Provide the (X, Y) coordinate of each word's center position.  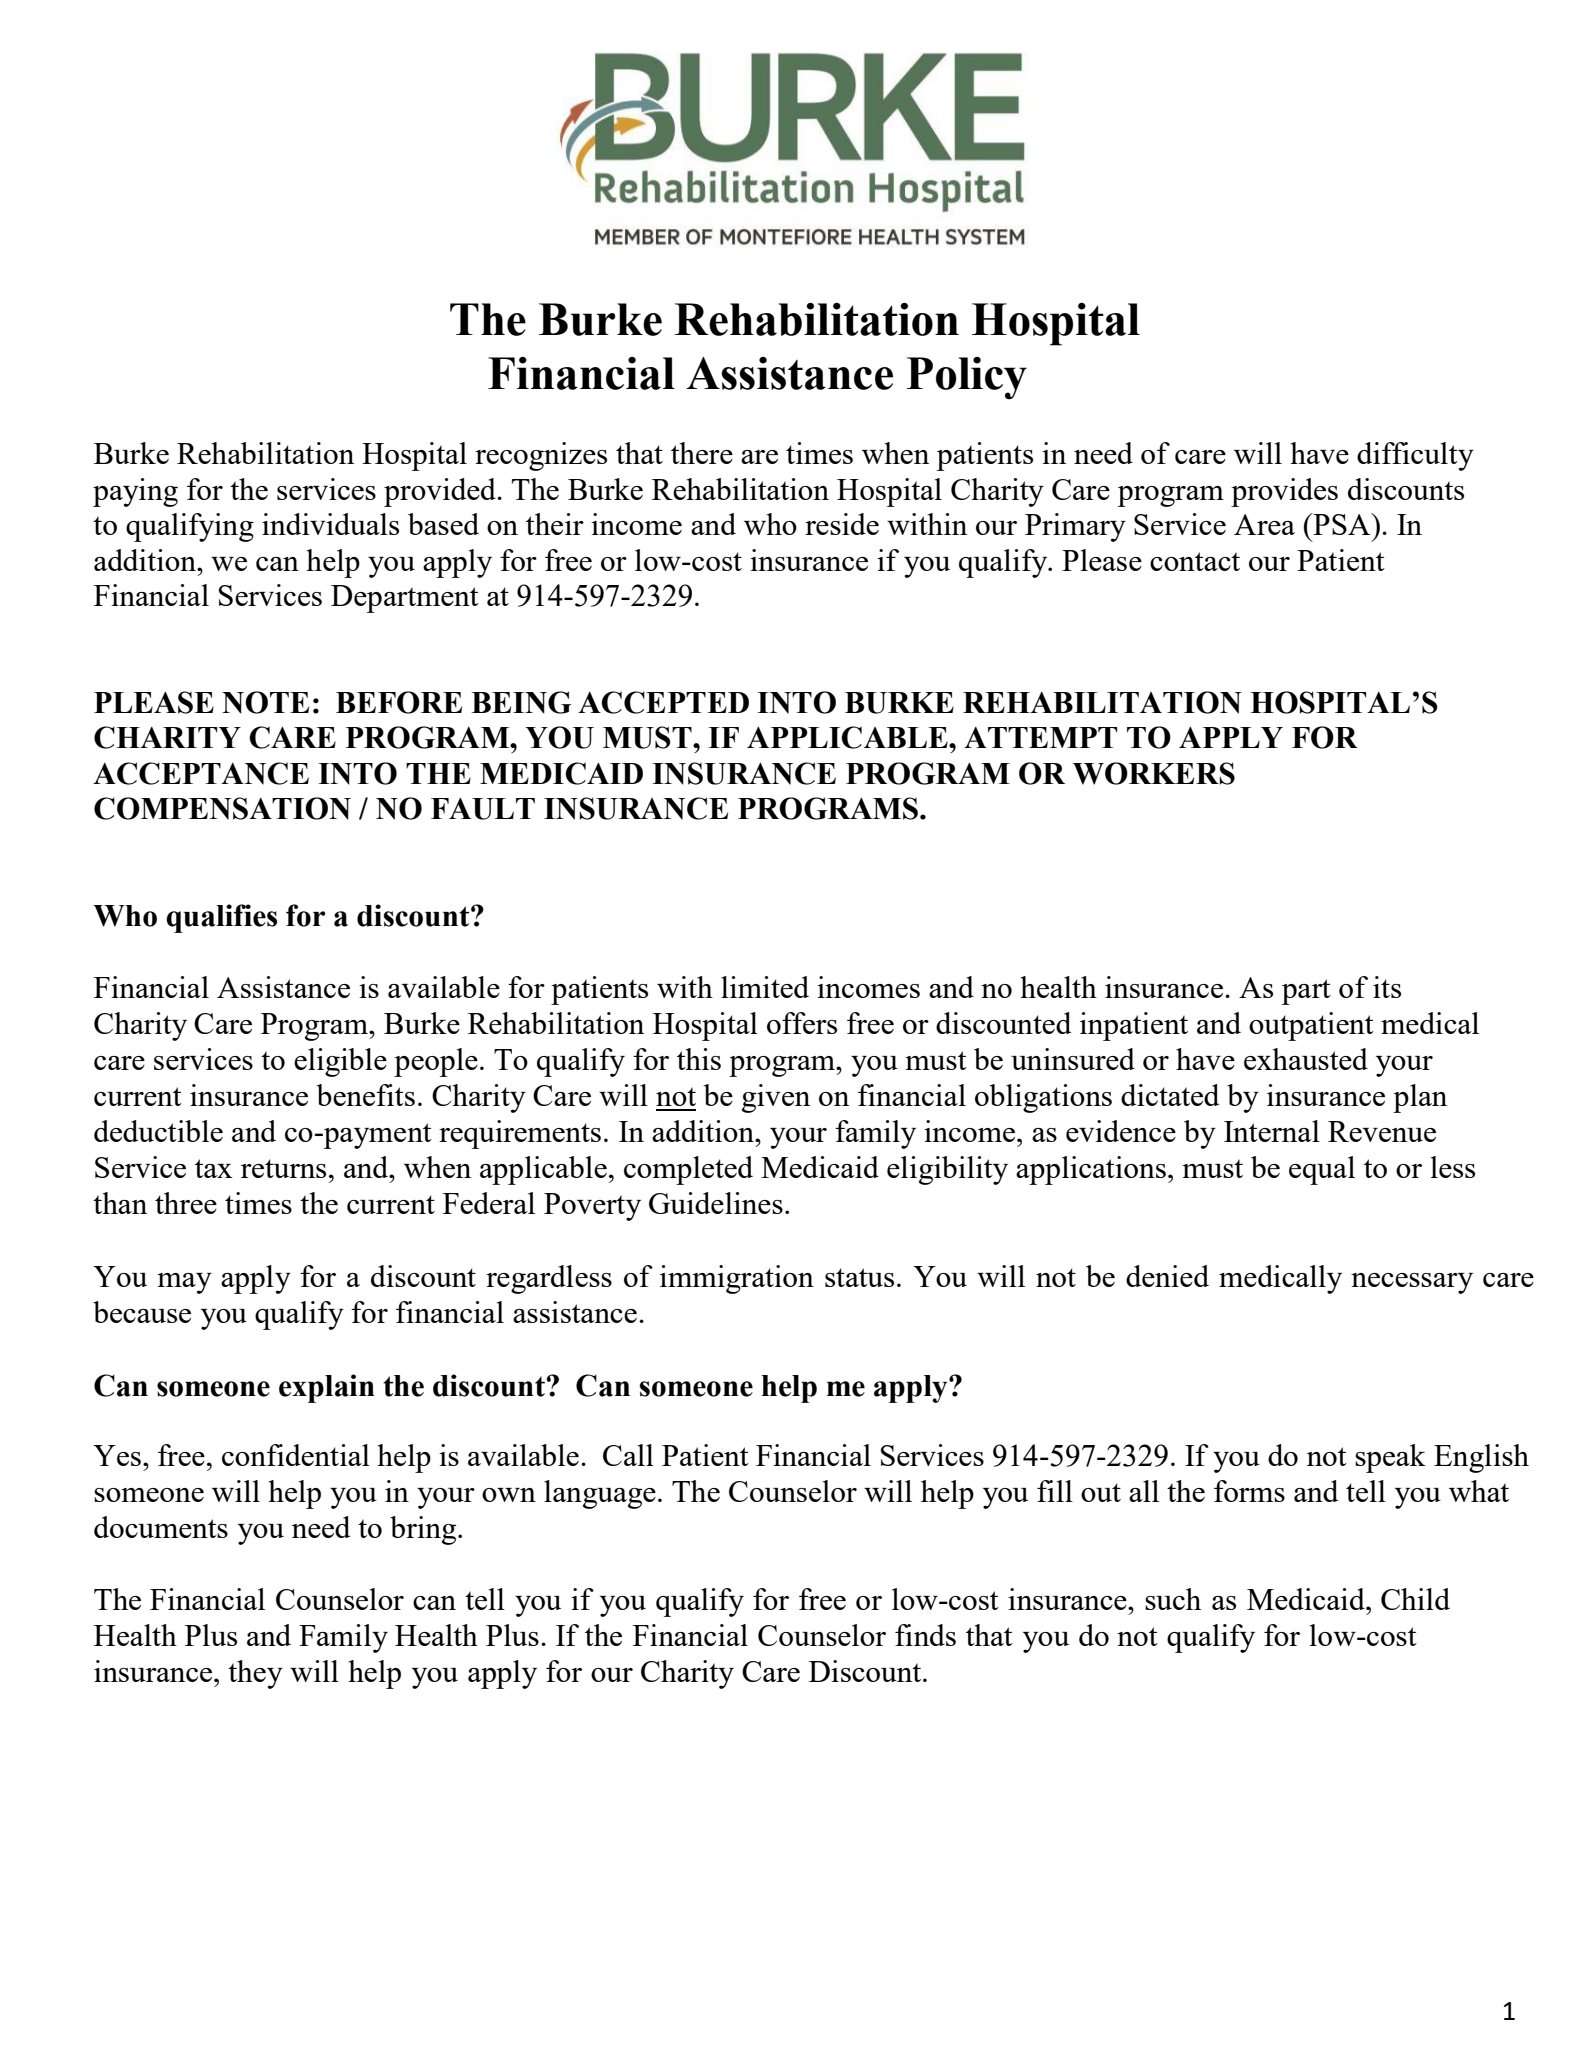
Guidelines (716, 1203)
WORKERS (1154, 773)
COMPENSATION (222, 808)
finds (925, 1635)
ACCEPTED (663, 702)
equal (1322, 1170)
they (255, 1674)
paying (135, 492)
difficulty (1415, 456)
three (186, 1203)
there (702, 453)
